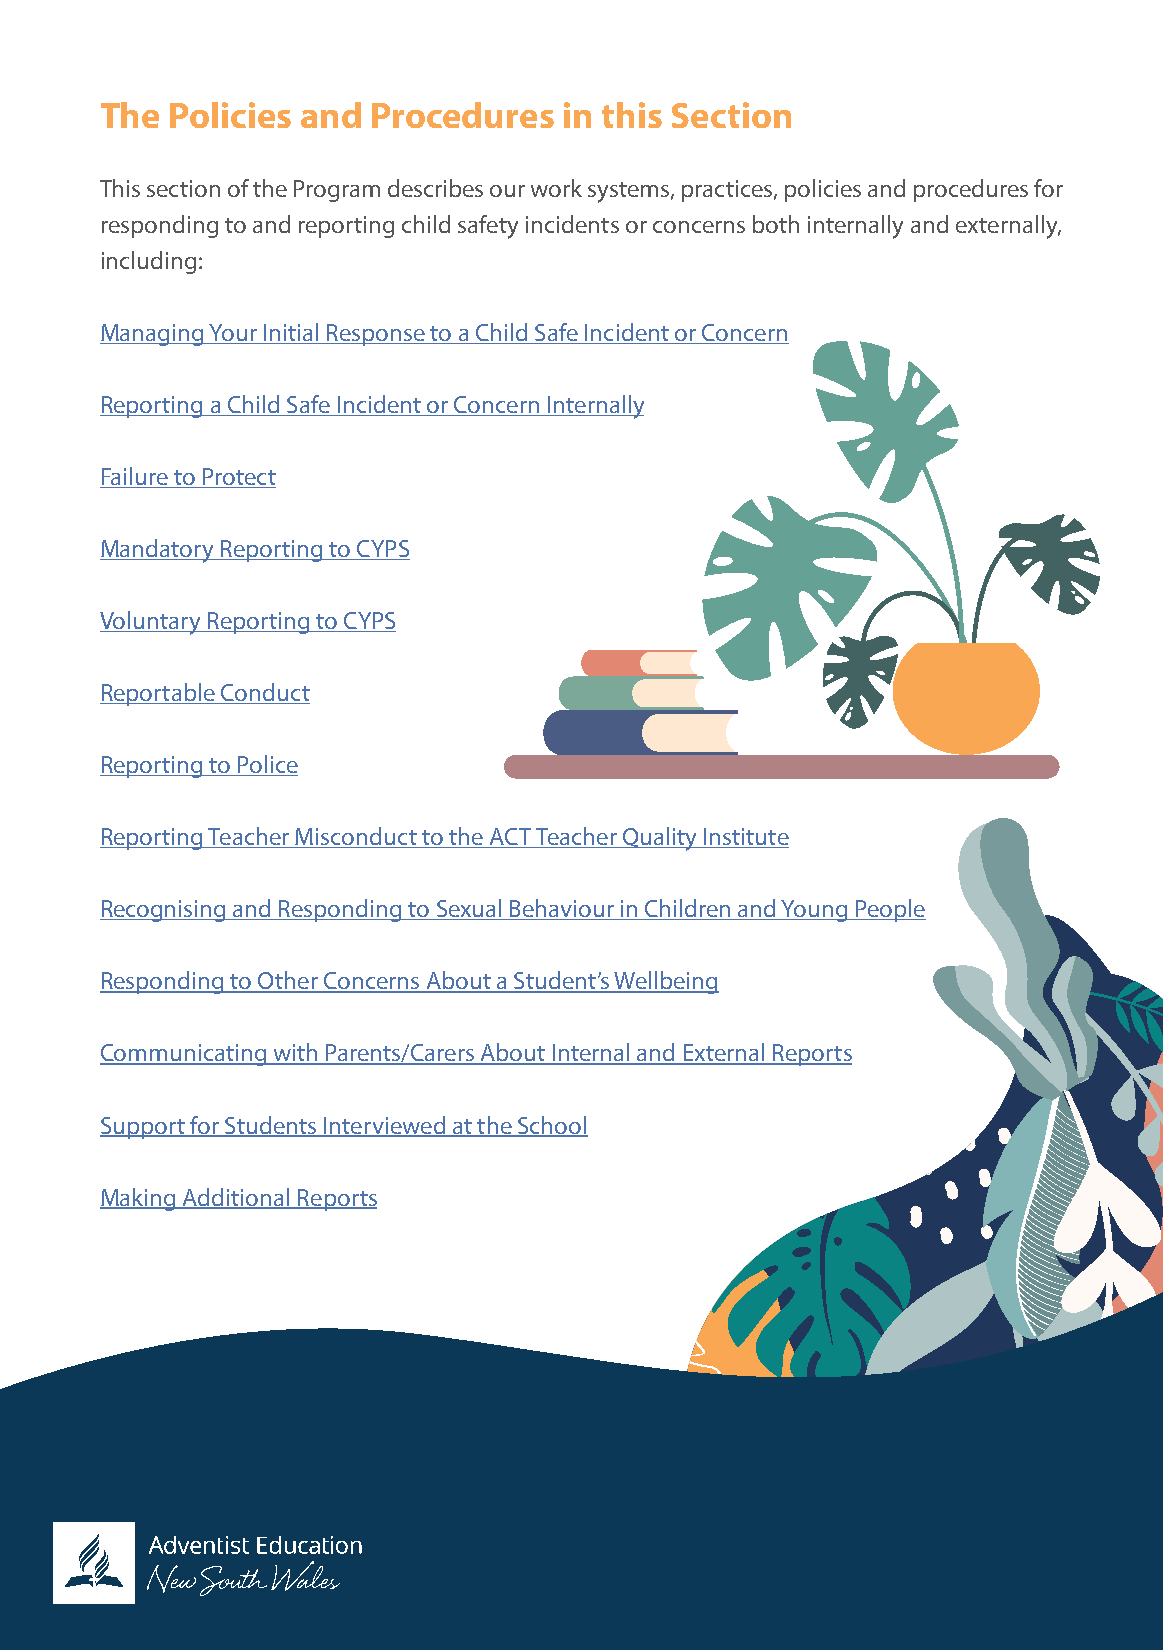 This image has height=1650, width=1163. I want to click on work, so click(556, 188).
